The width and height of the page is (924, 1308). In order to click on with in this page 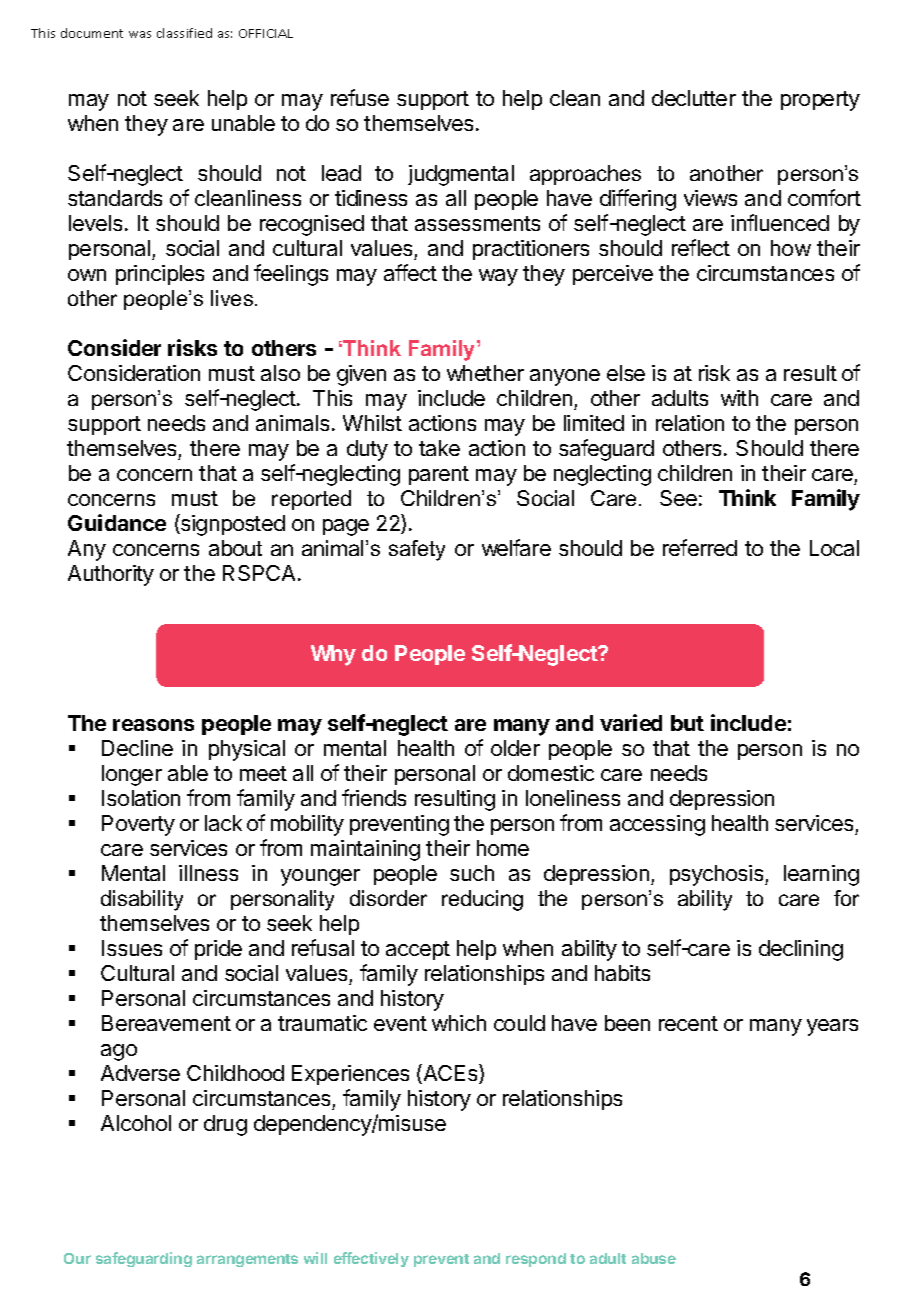, I will do `click(739, 398)`.
